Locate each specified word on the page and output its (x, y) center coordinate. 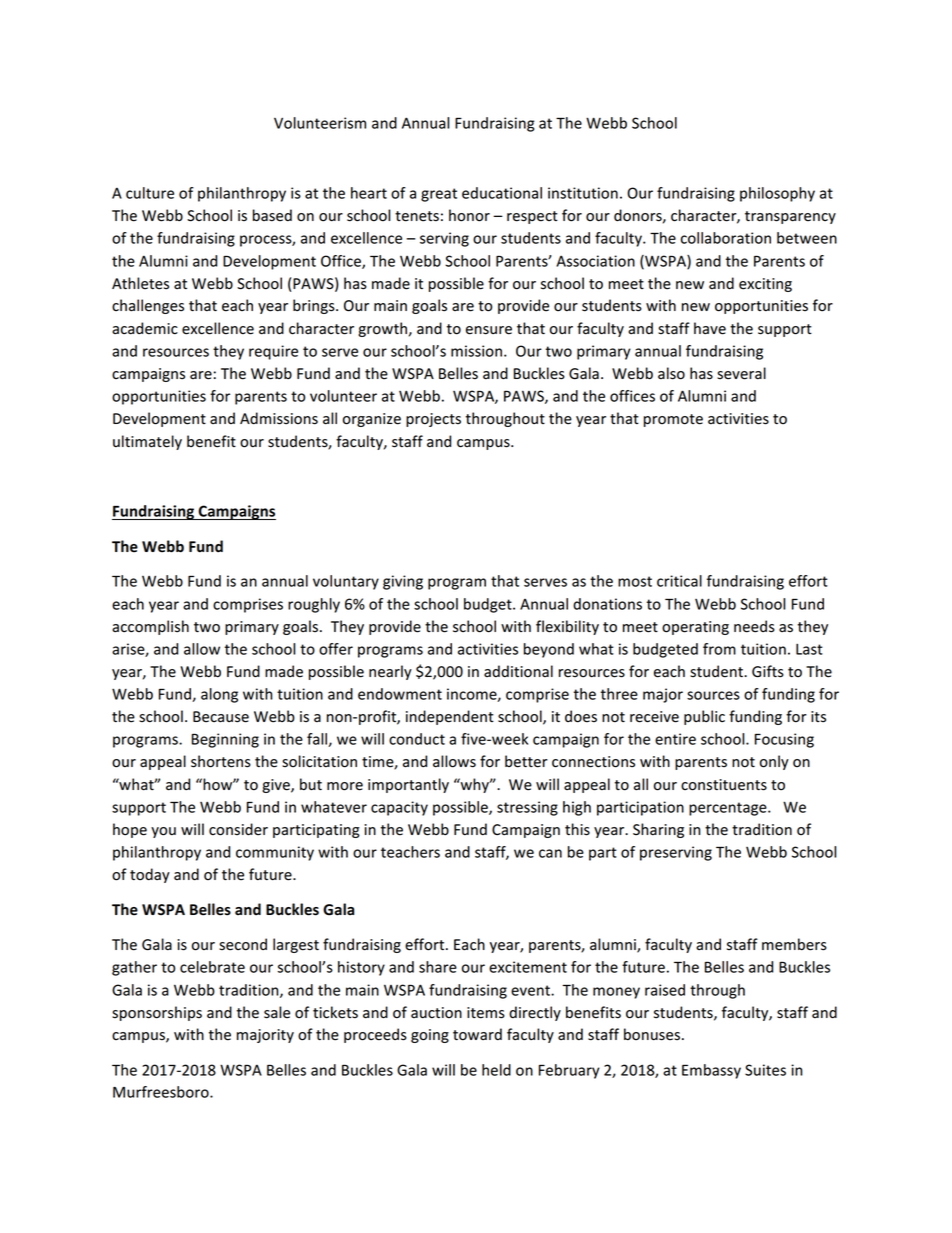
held (496, 1070)
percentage (729, 809)
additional (518, 671)
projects (433, 420)
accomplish (150, 627)
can (550, 853)
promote (673, 420)
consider (238, 829)
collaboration (726, 238)
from (719, 649)
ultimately (147, 442)
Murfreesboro (162, 1092)
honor (469, 215)
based (272, 215)
